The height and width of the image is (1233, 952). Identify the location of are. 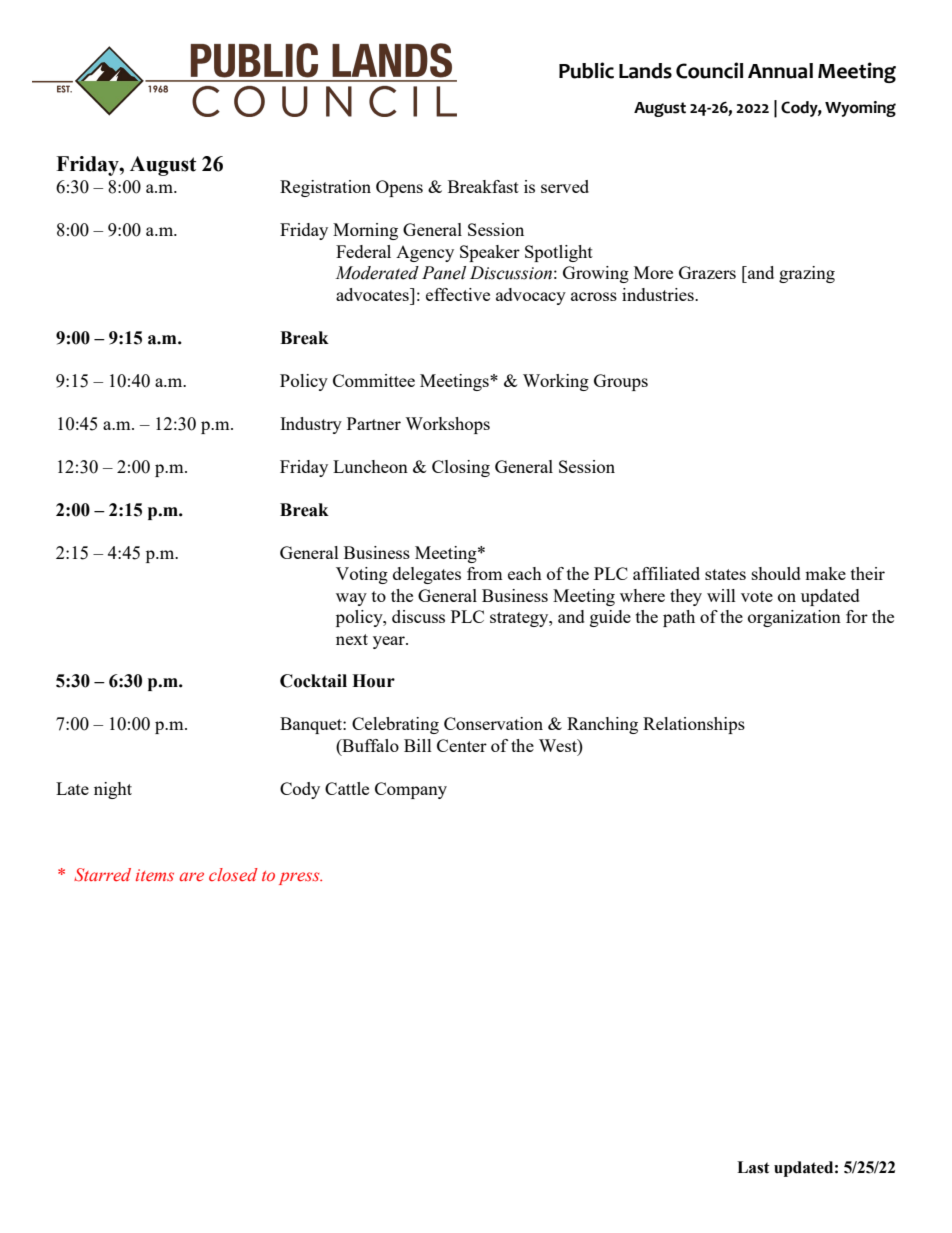
(191, 876).
